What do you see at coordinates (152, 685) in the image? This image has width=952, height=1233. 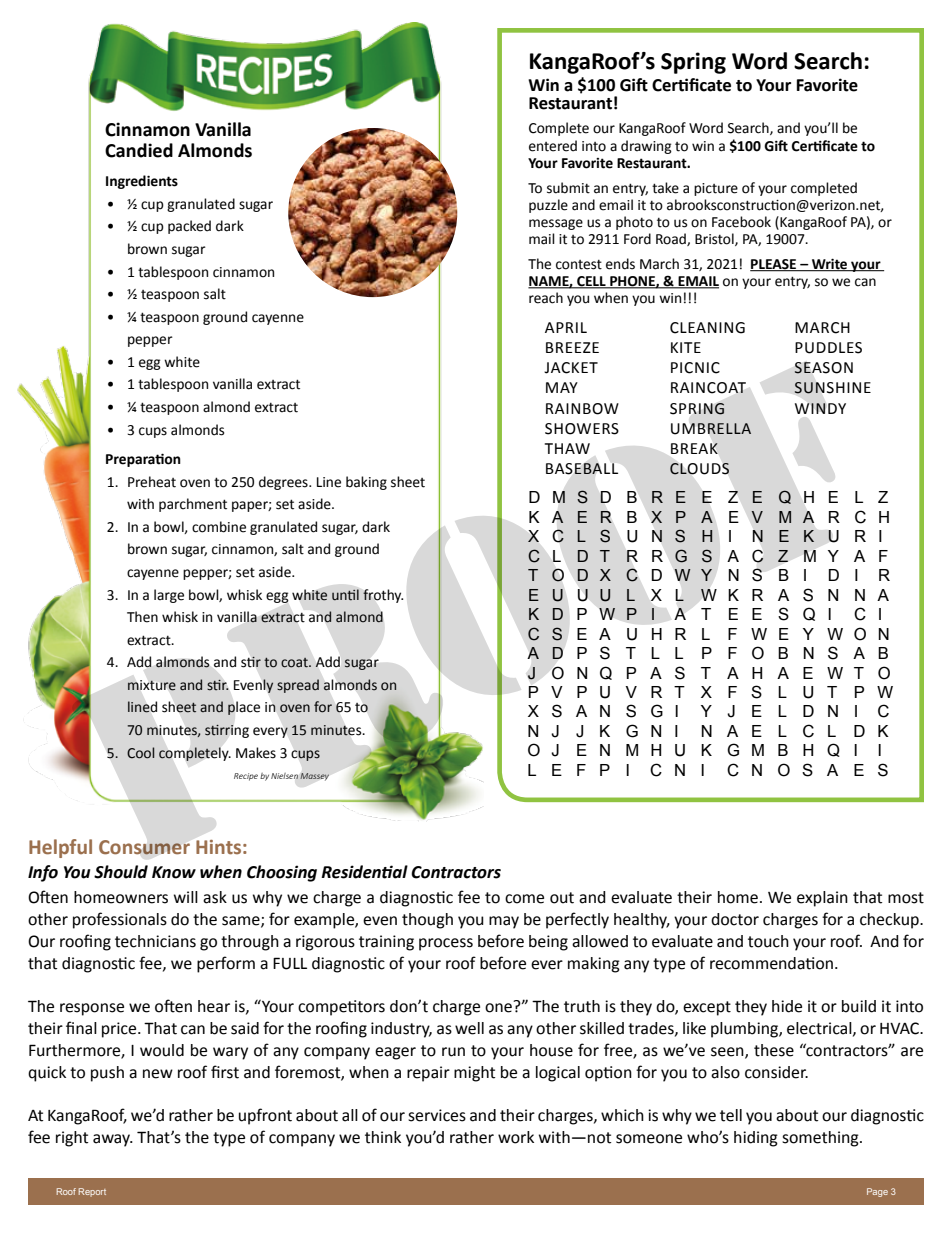 I see `mixture` at bounding box center [152, 685].
